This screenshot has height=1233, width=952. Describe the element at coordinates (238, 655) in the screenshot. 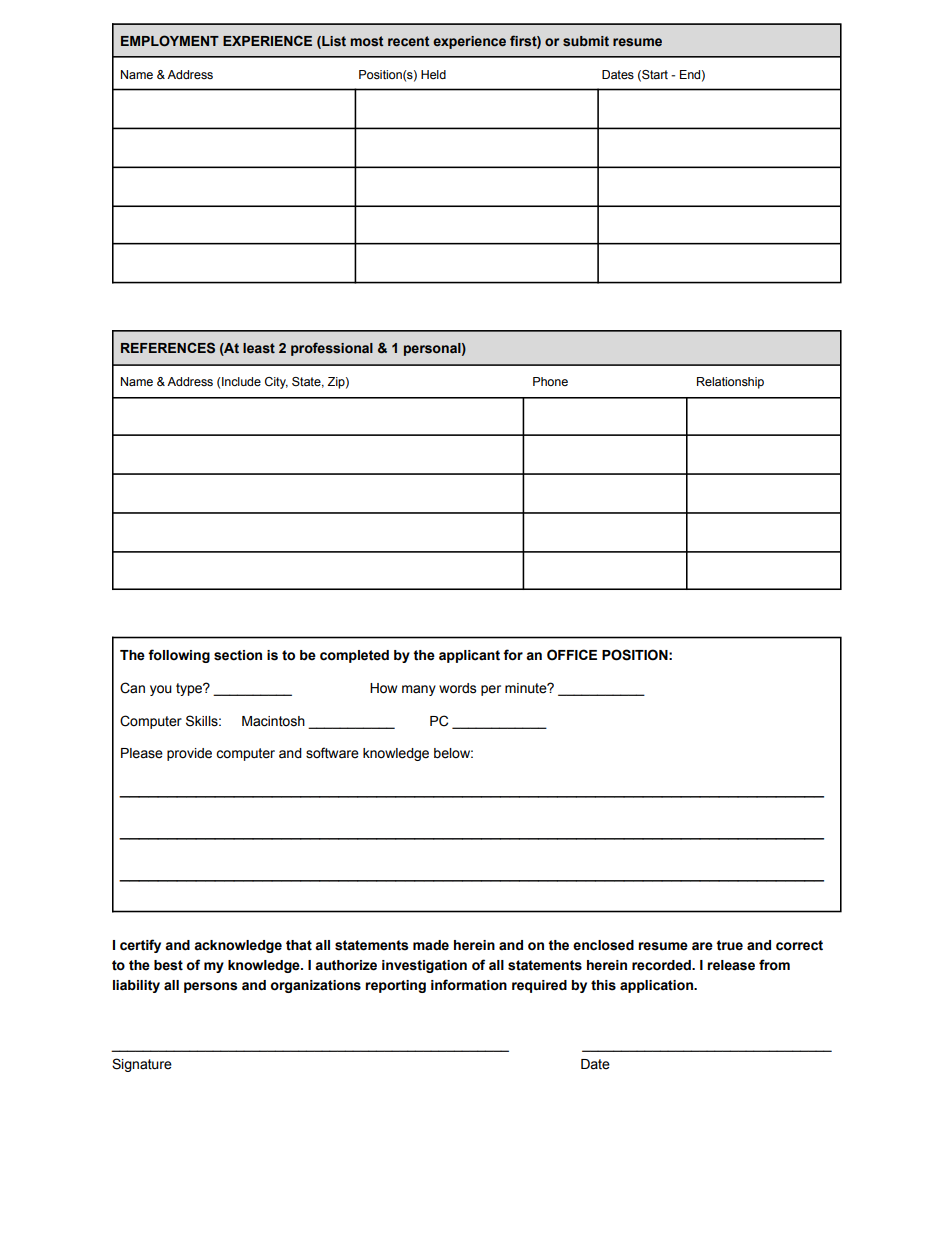

I see `section` at that location.
